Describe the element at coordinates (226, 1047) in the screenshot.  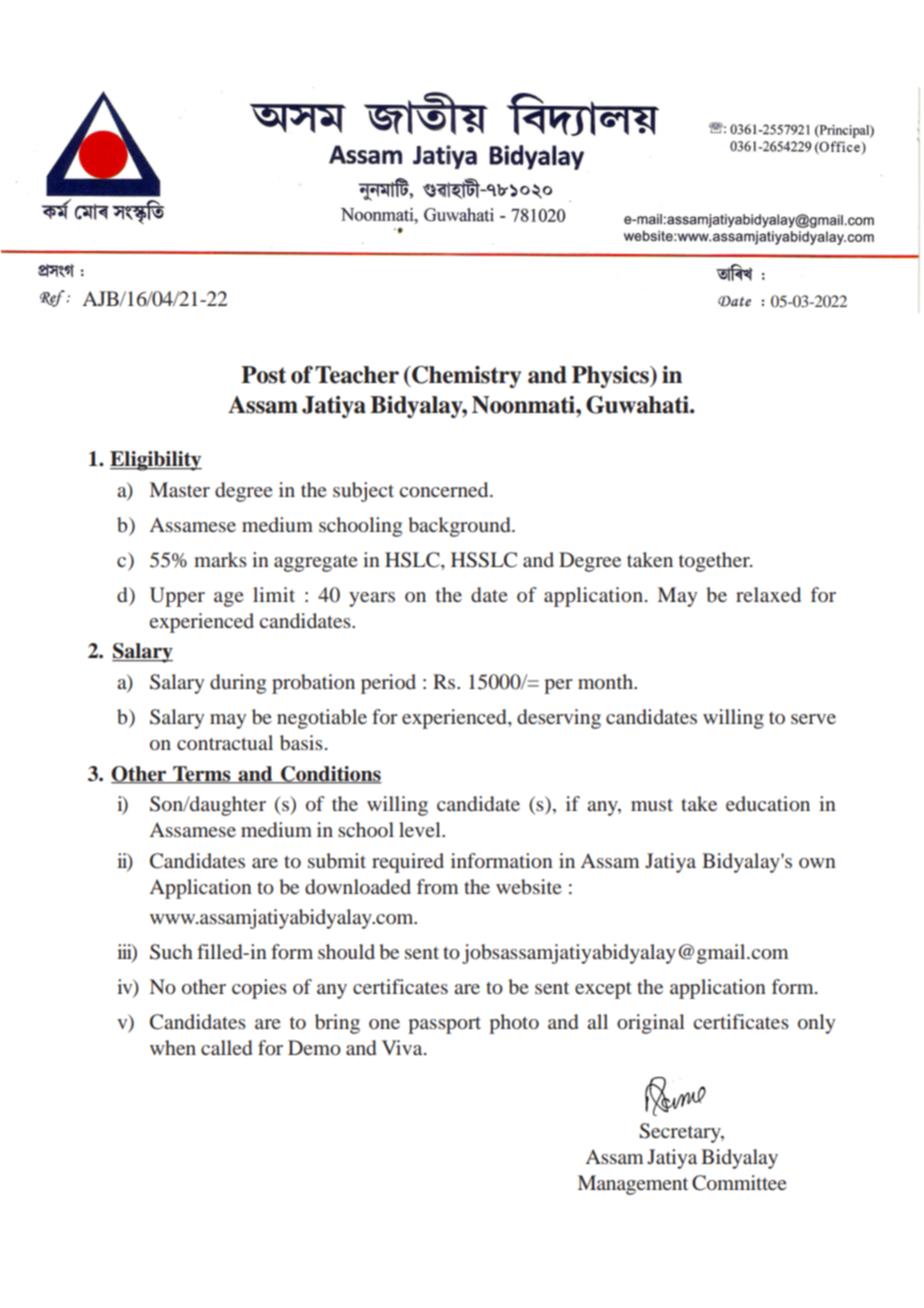
I see `called` at that location.
